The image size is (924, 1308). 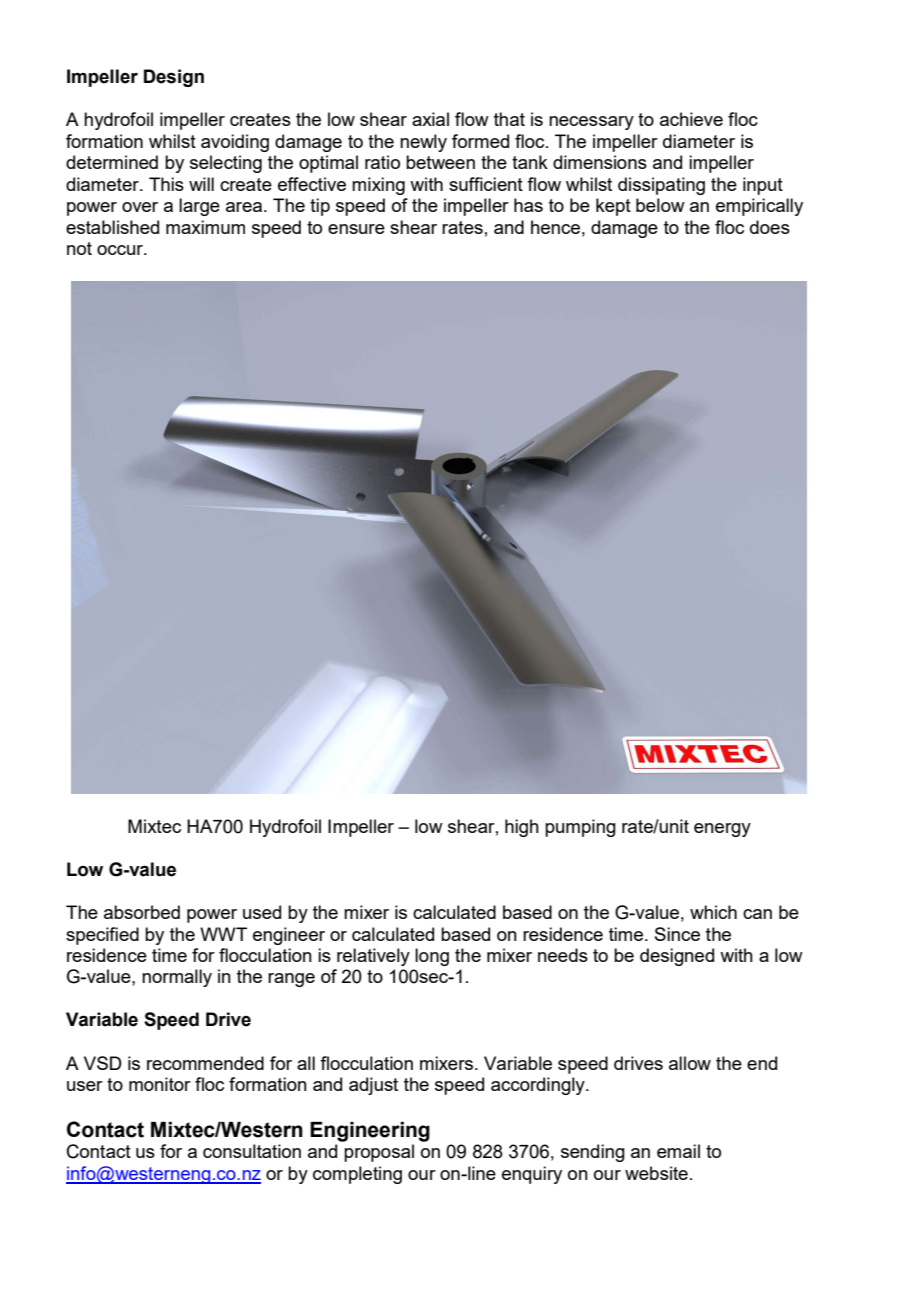 I want to click on email, so click(x=678, y=1151).
